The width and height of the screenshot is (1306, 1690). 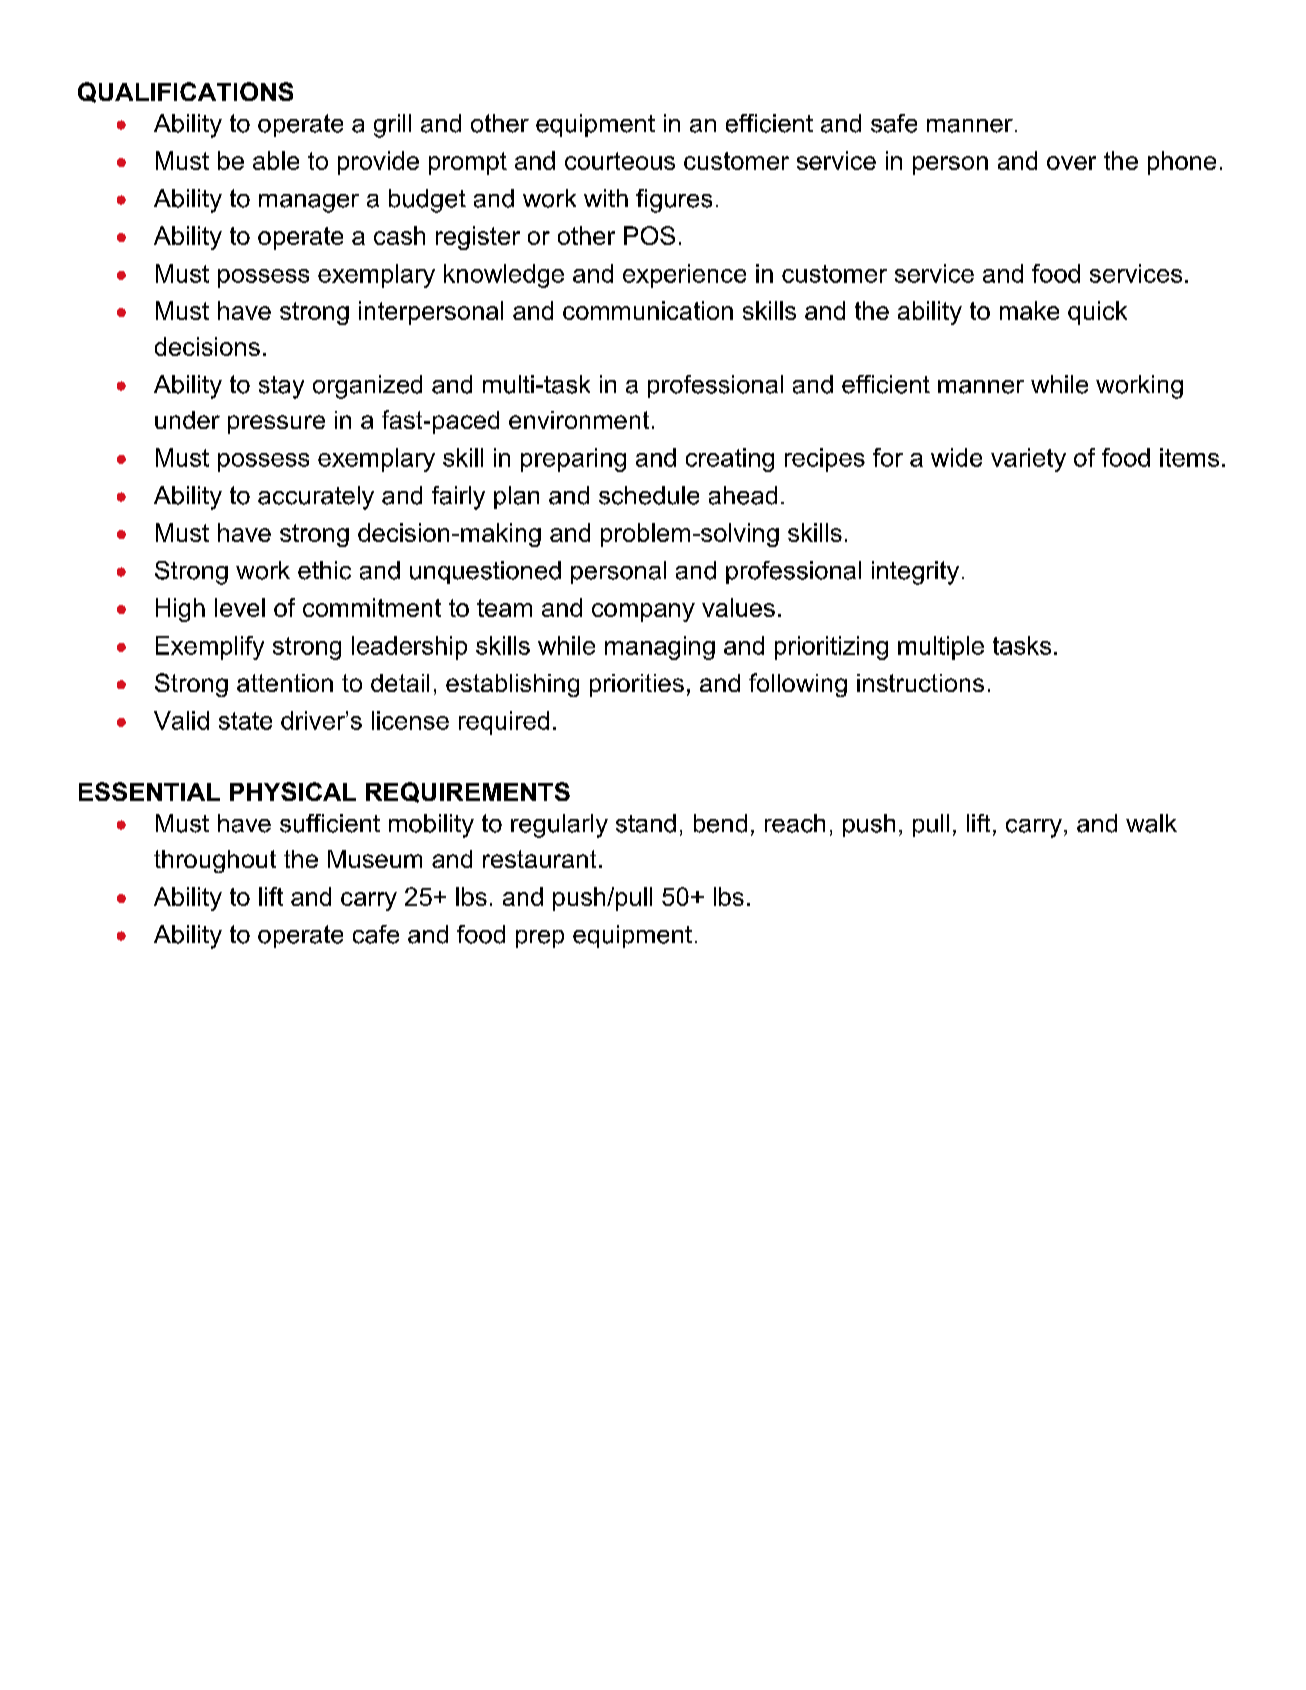 I want to click on managing, so click(x=660, y=648).
